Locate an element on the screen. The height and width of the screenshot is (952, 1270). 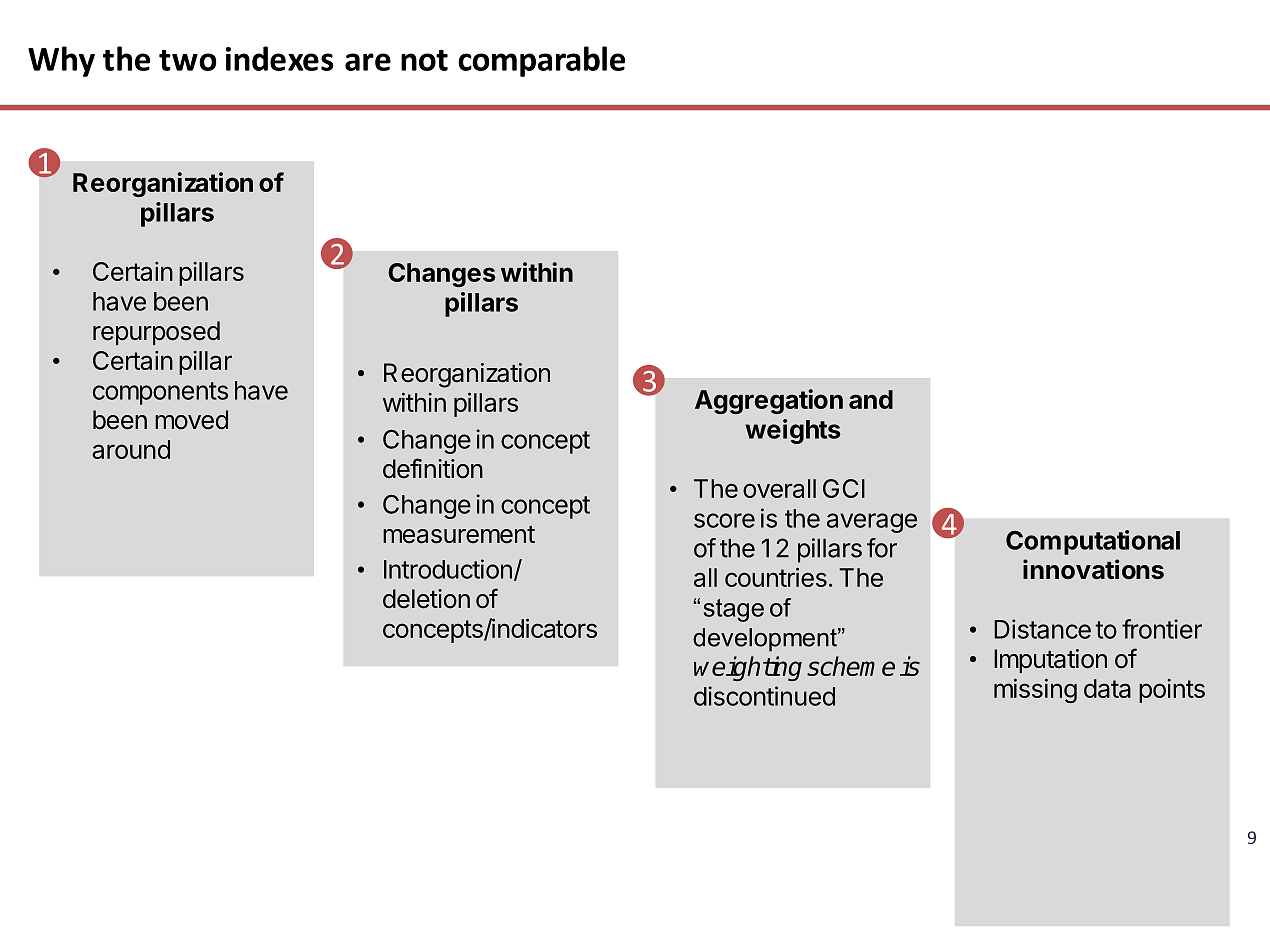
and is located at coordinates (871, 399).
